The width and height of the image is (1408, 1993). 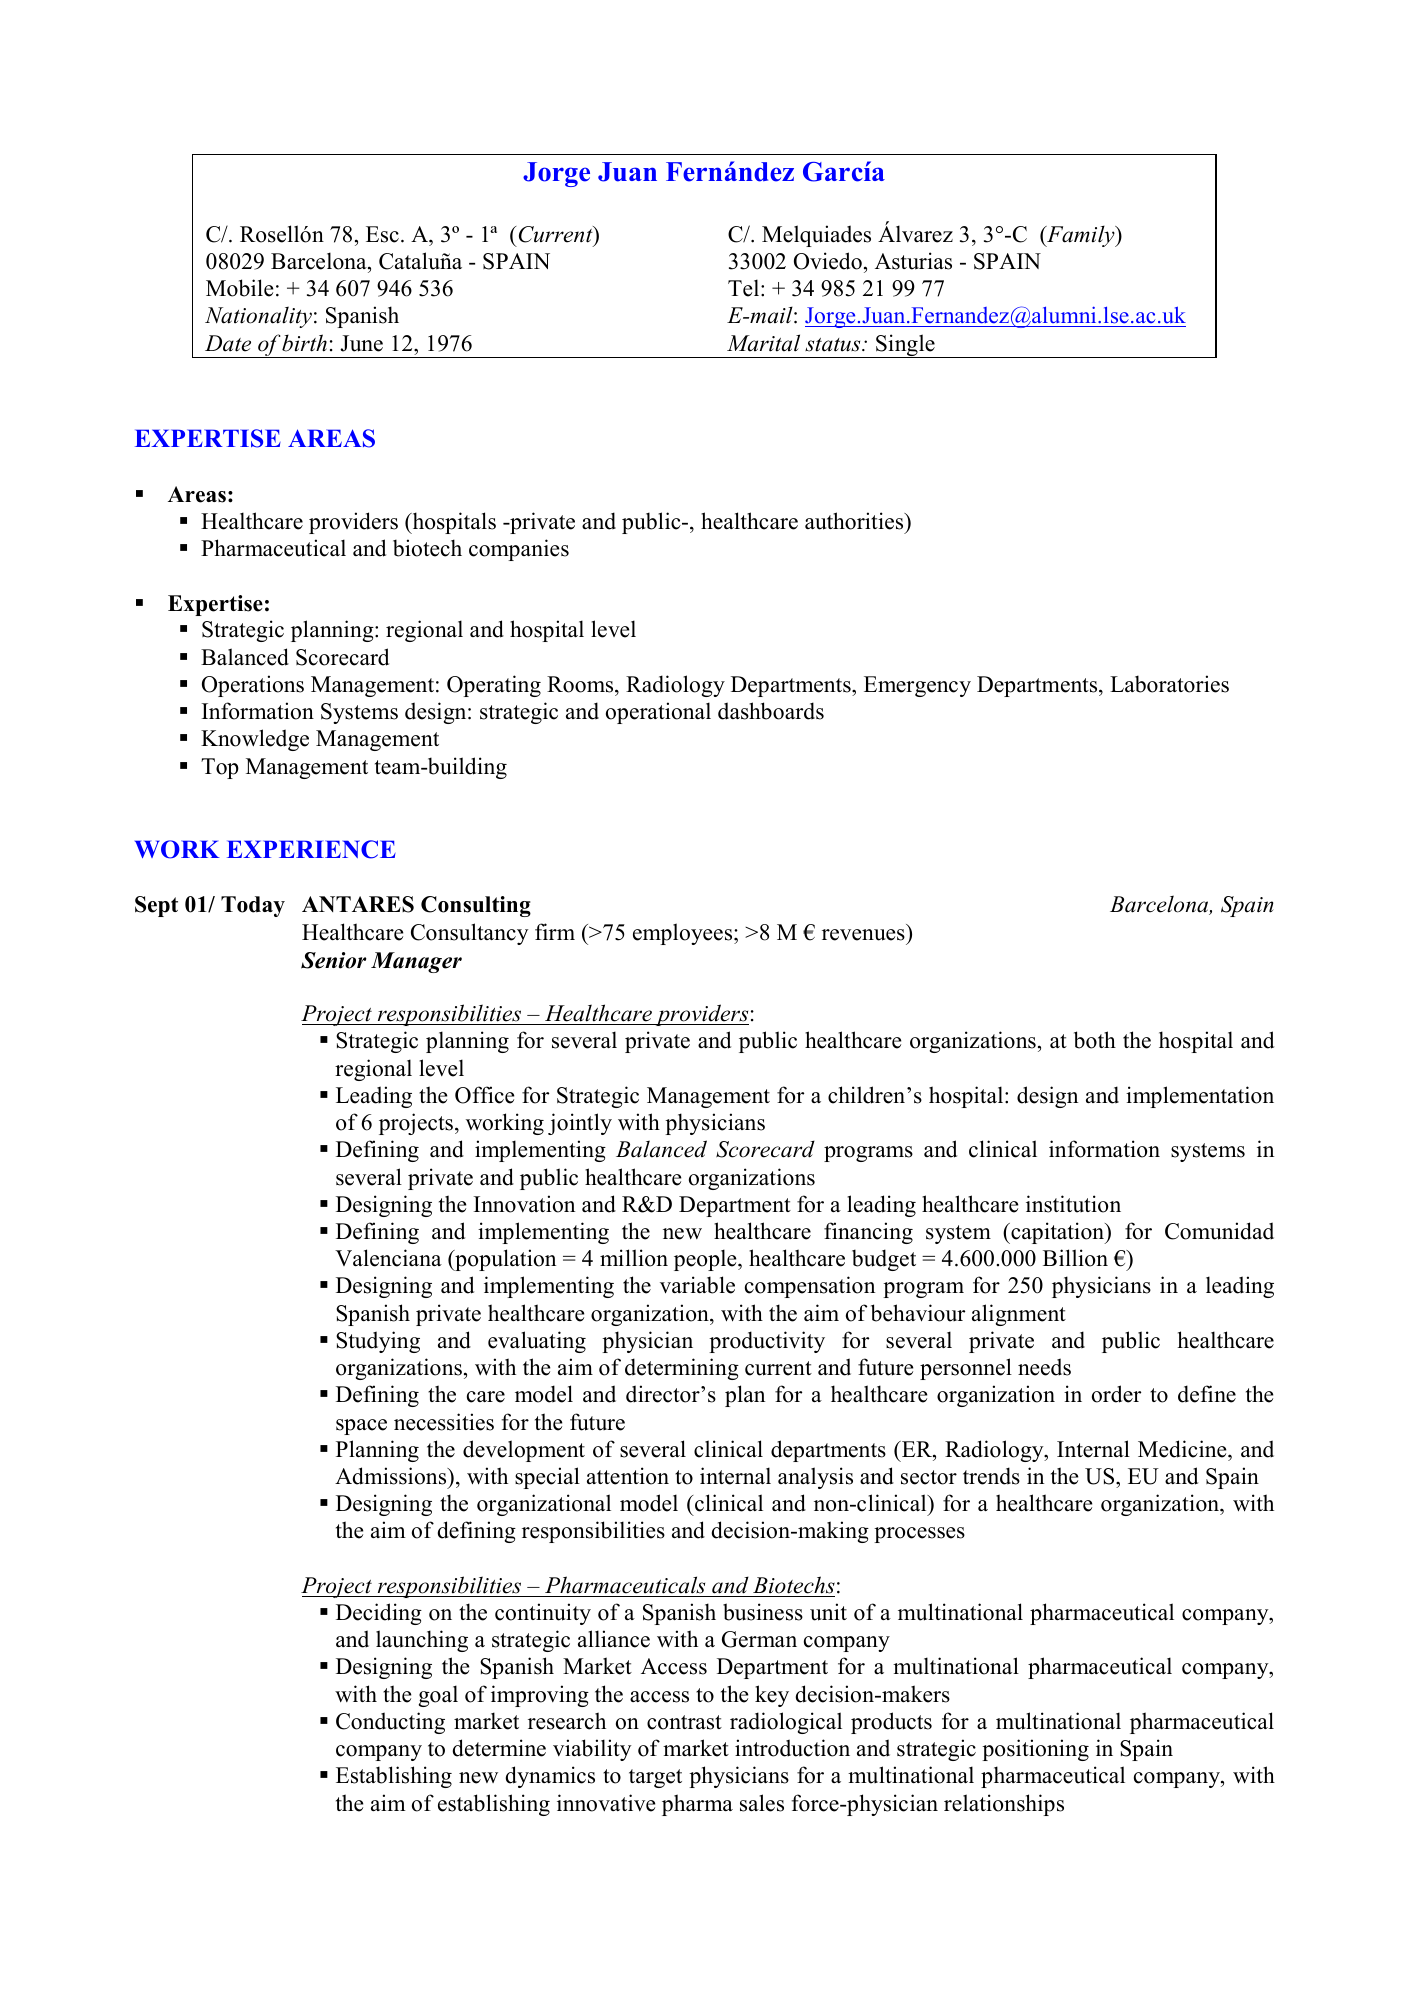 What do you see at coordinates (390, 1723) in the image?
I see `Conducting` at bounding box center [390, 1723].
